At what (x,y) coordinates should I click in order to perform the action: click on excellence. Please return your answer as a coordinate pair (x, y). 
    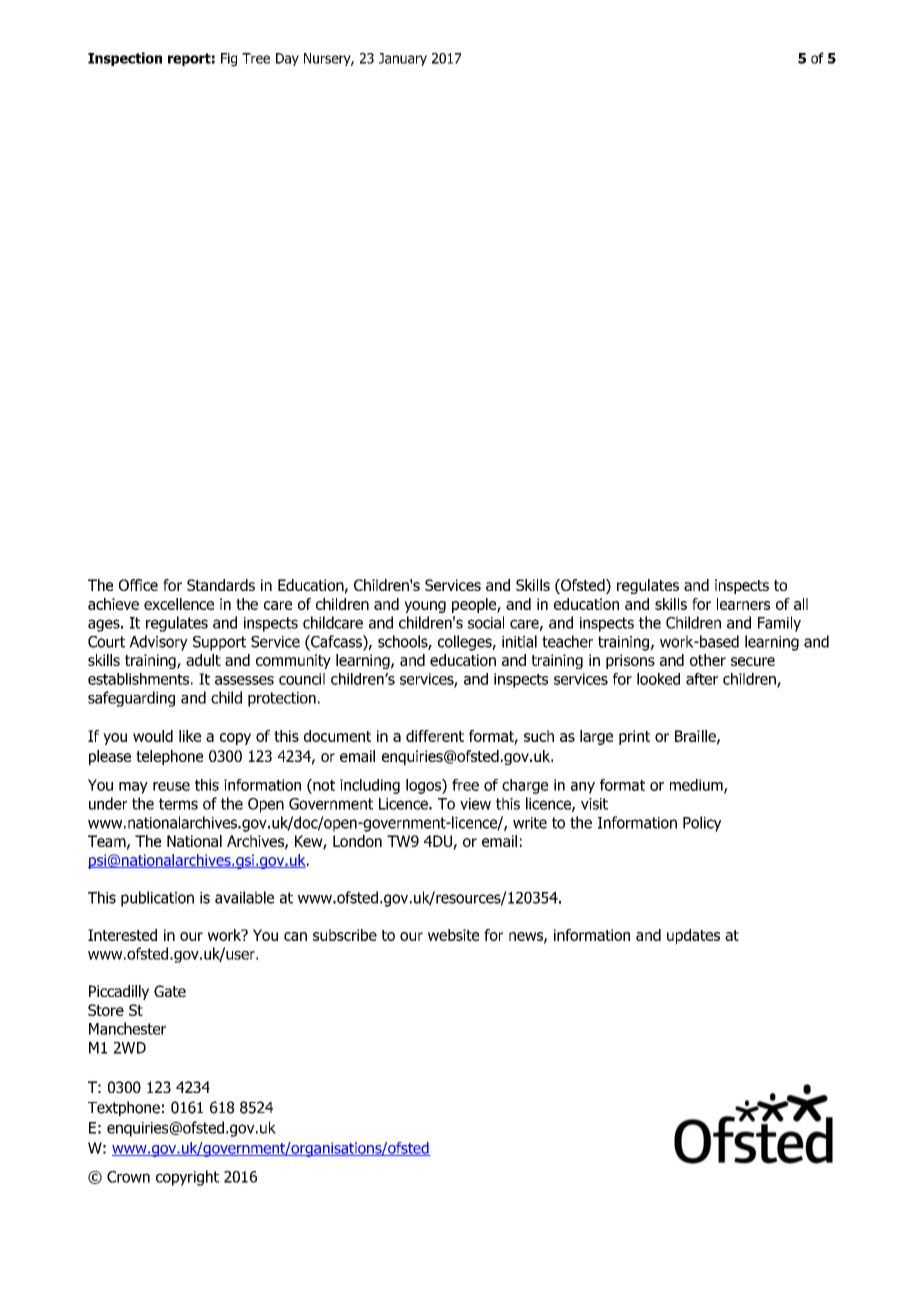
    Looking at the image, I should click on (179, 604).
